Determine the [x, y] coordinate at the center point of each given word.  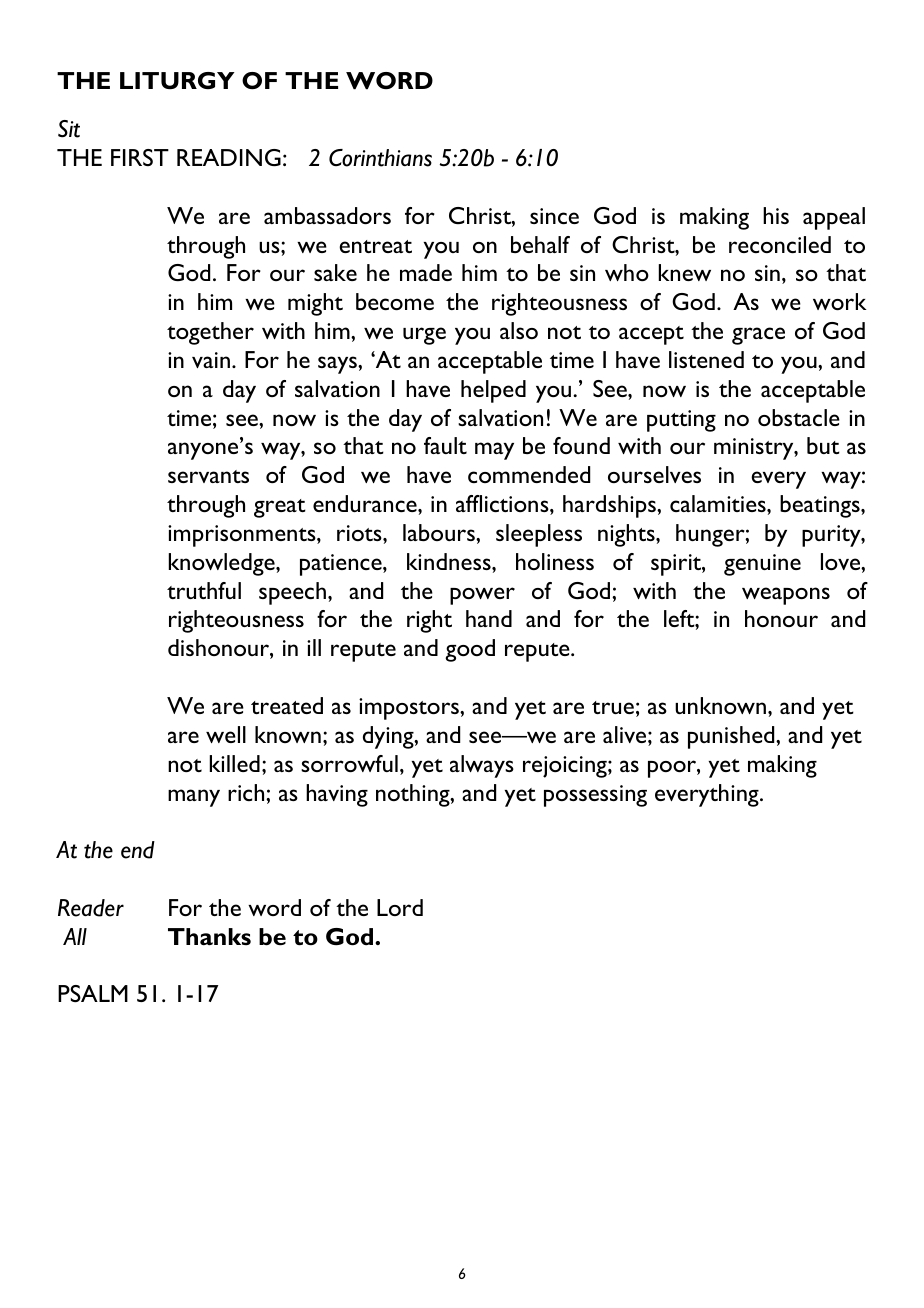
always [482, 766]
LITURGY [177, 80]
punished [732, 737]
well [226, 734]
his [776, 215]
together [210, 333]
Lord [400, 907]
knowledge [223, 564]
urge [424, 336]
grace [758, 336]
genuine [762, 565]
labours [440, 532]
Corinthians [380, 158]
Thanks [209, 937]
